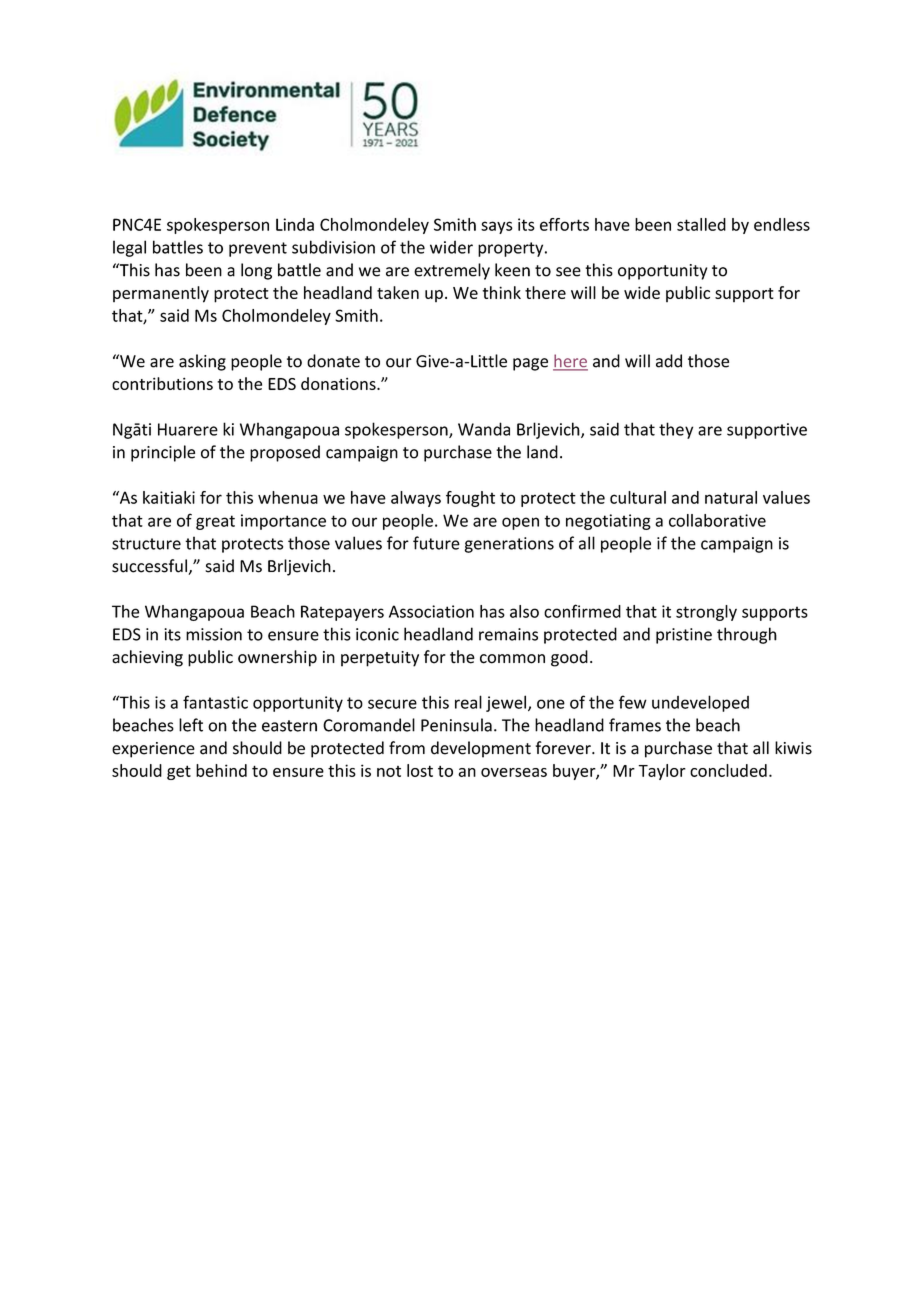 The height and width of the screenshot is (1308, 924). What do you see at coordinates (431, 611) in the screenshot?
I see `Association` at bounding box center [431, 611].
